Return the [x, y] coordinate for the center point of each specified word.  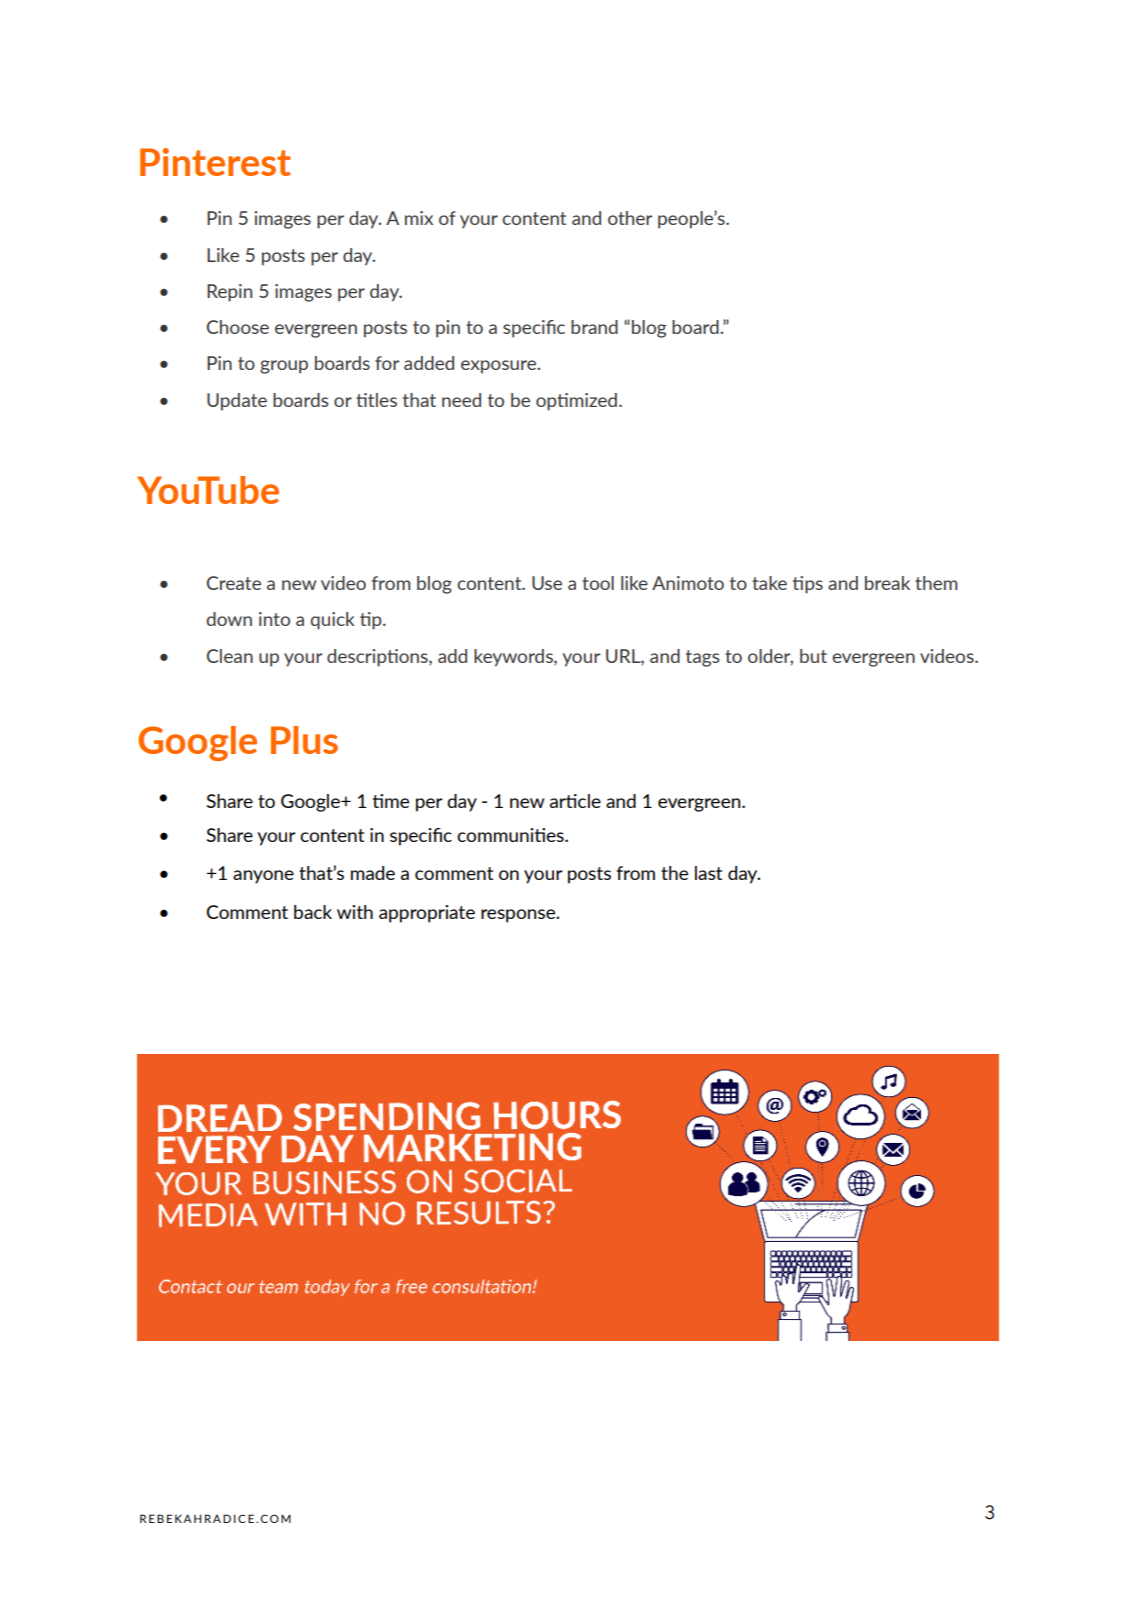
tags [702, 658]
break [887, 583]
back [313, 912]
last [708, 873]
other [630, 218]
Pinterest [215, 162]
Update [237, 402]
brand [594, 327]
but [813, 656]
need [461, 400]
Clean [230, 656]
